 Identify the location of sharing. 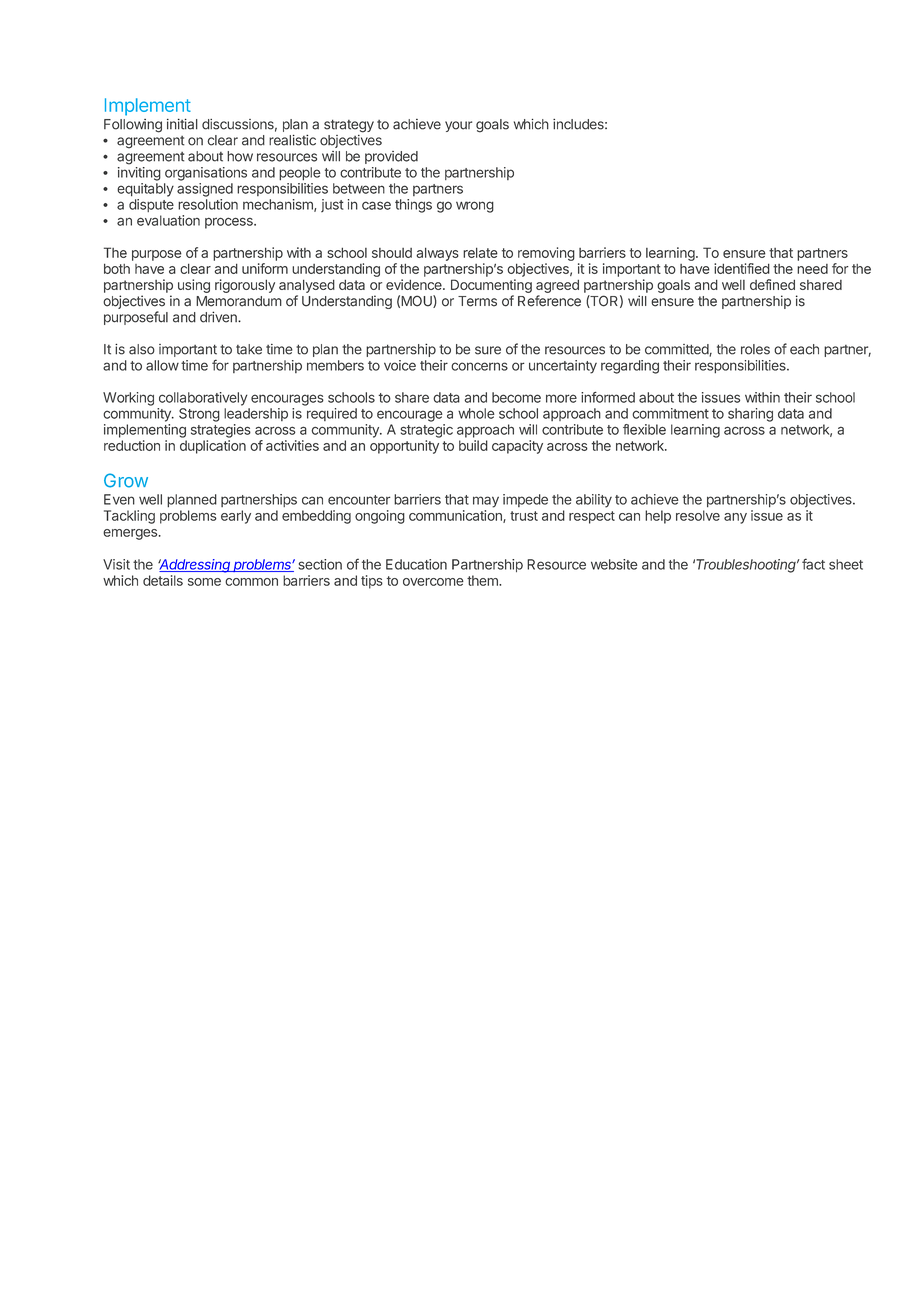
(750, 415).
